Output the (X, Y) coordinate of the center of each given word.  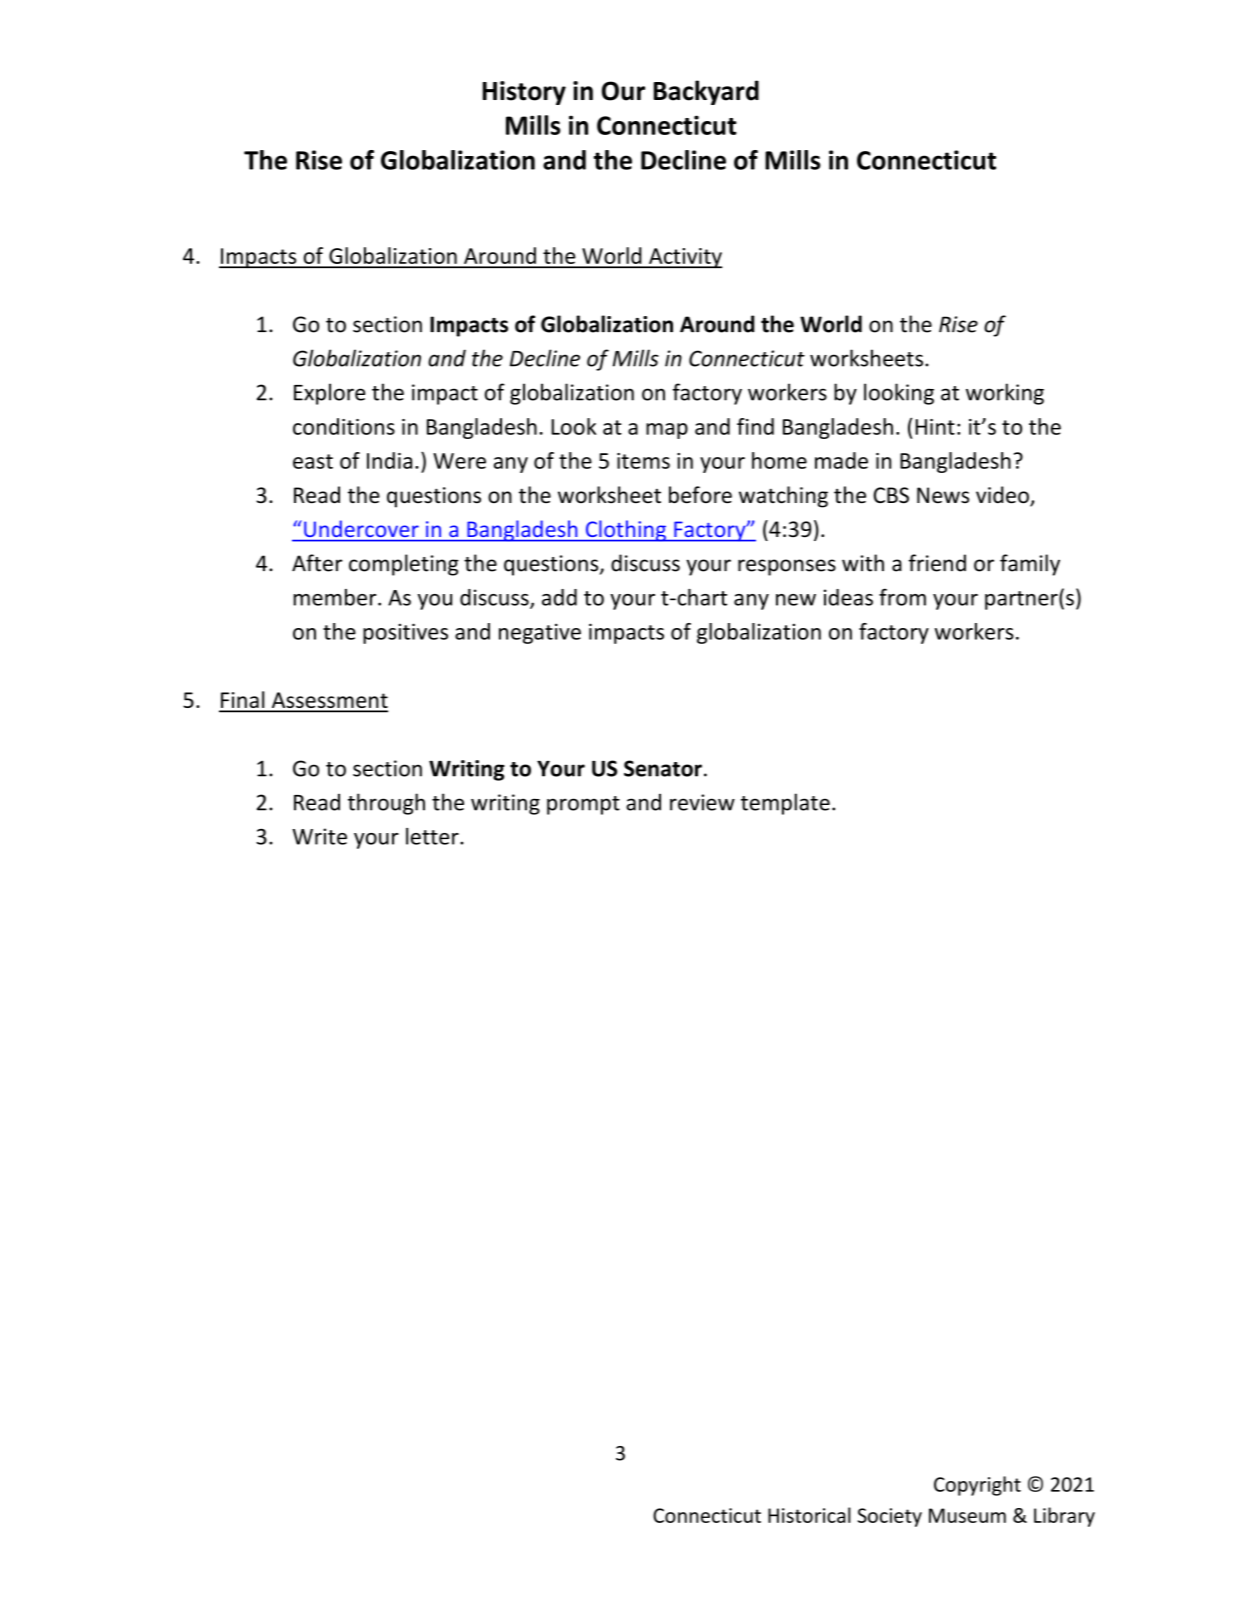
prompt (583, 805)
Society (890, 1517)
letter (433, 836)
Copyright (977, 1486)
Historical (809, 1515)
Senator (663, 768)
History (524, 93)
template (785, 804)
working (1005, 394)
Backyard (706, 92)
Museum (967, 1515)
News (943, 495)
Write (319, 836)
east (313, 461)
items (643, 461)
